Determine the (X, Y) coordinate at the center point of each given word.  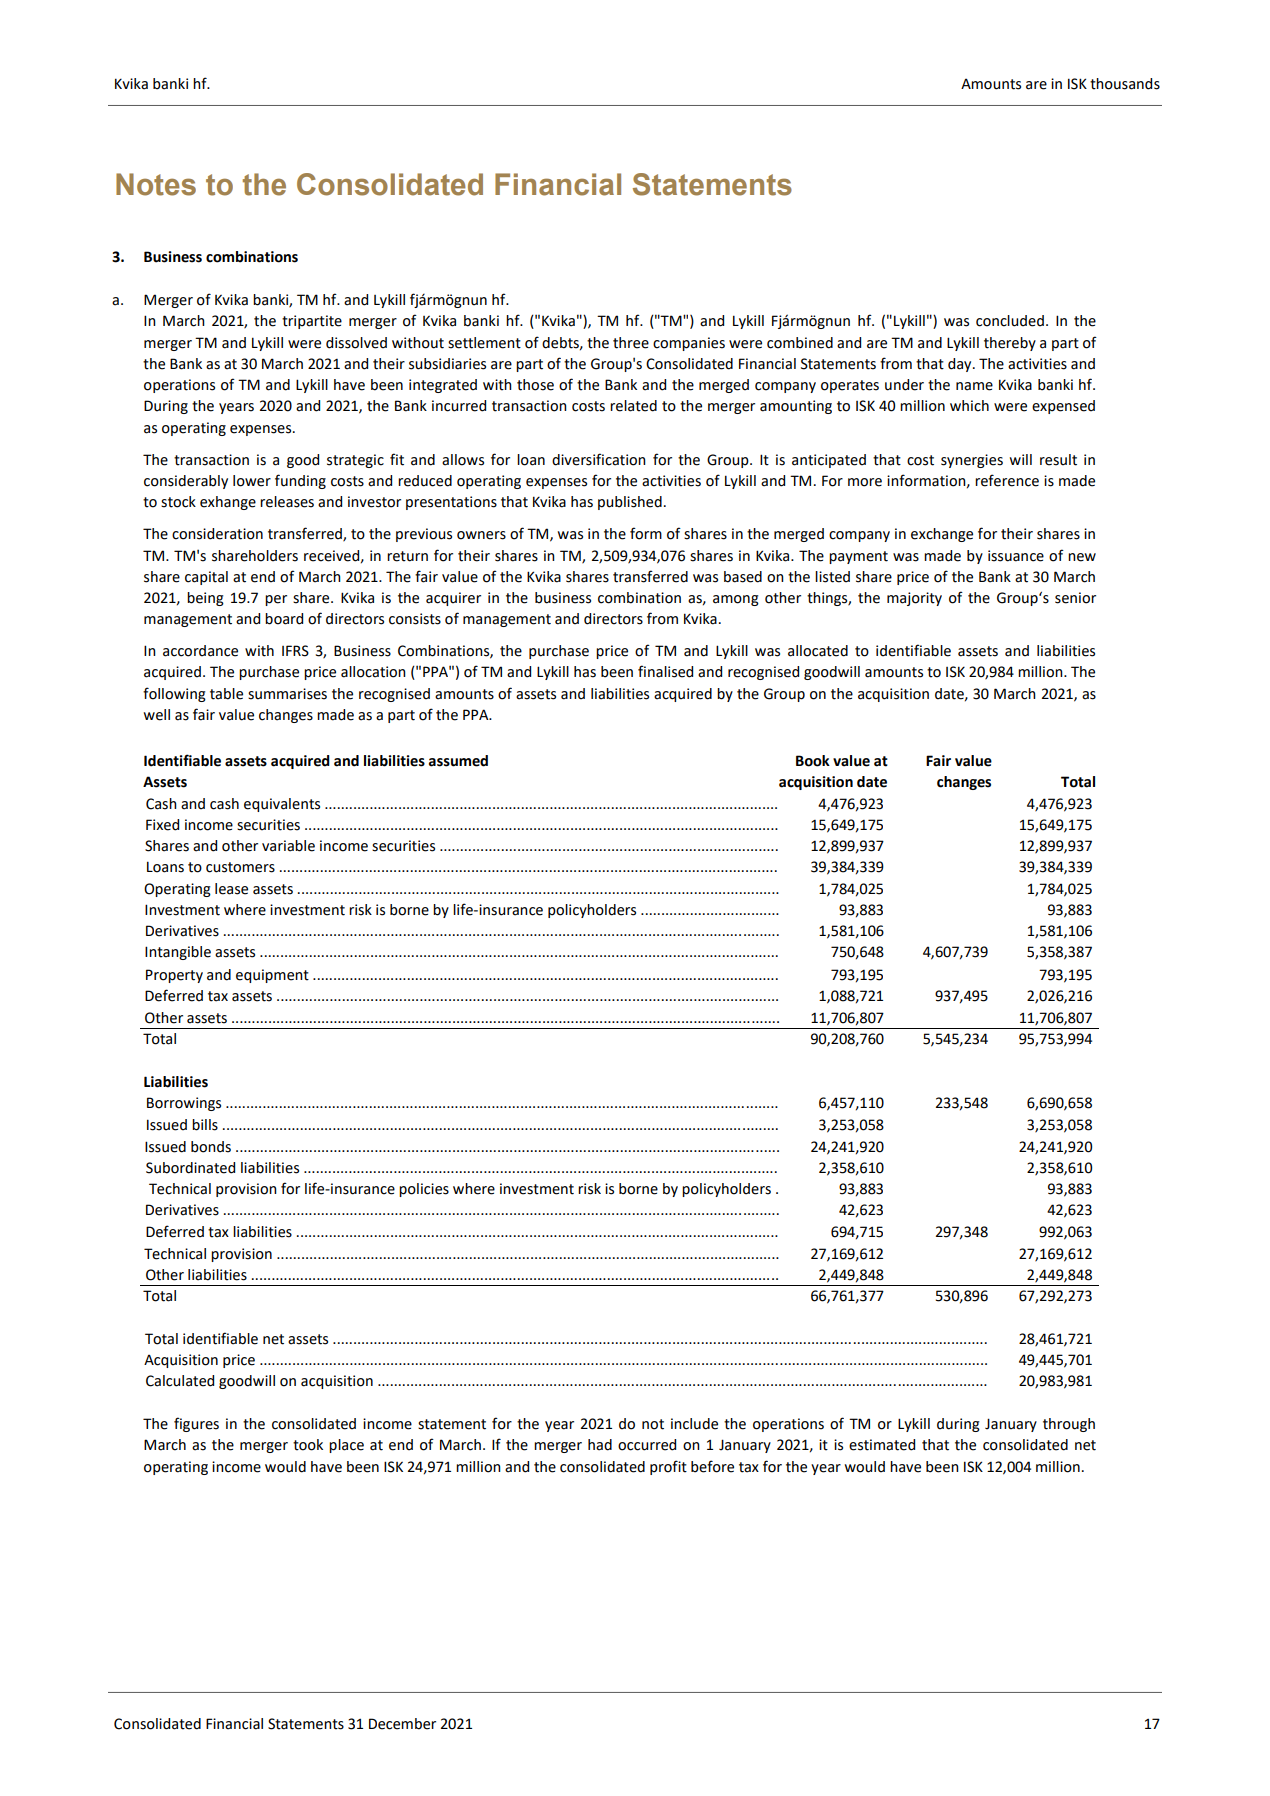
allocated (818, 651)
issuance (1016, 556)
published (630, 503)
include (694, 1424)
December (402, 1724)
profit (668, 1467)
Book (813, 761)
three (631, 343)
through (1069, 1425)
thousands (1125, 84)
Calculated (180, 1381)
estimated (882, 1445)
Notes (156, 184)
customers (240, 867)
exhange (228, 503)
